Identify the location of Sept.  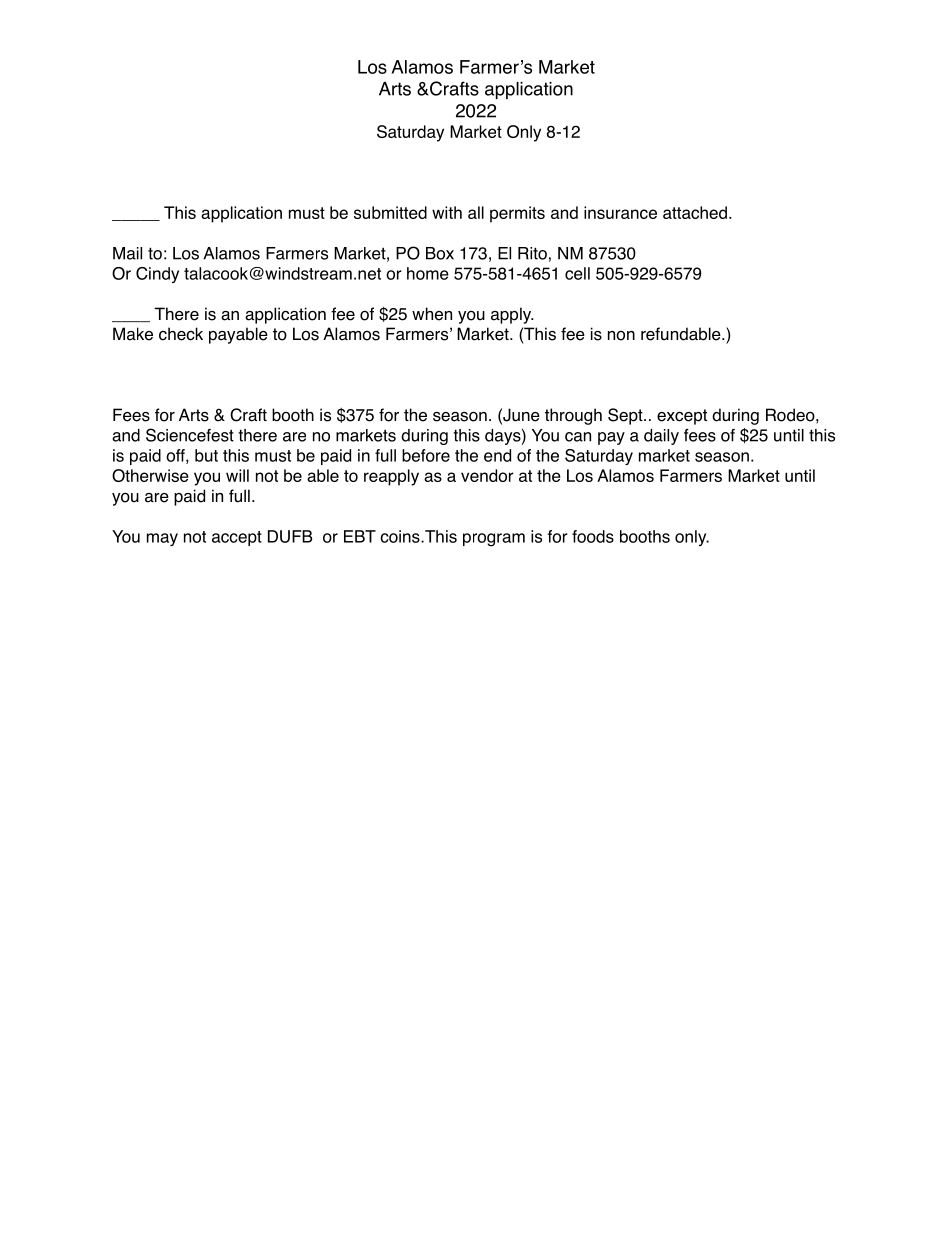
(626, 416).
